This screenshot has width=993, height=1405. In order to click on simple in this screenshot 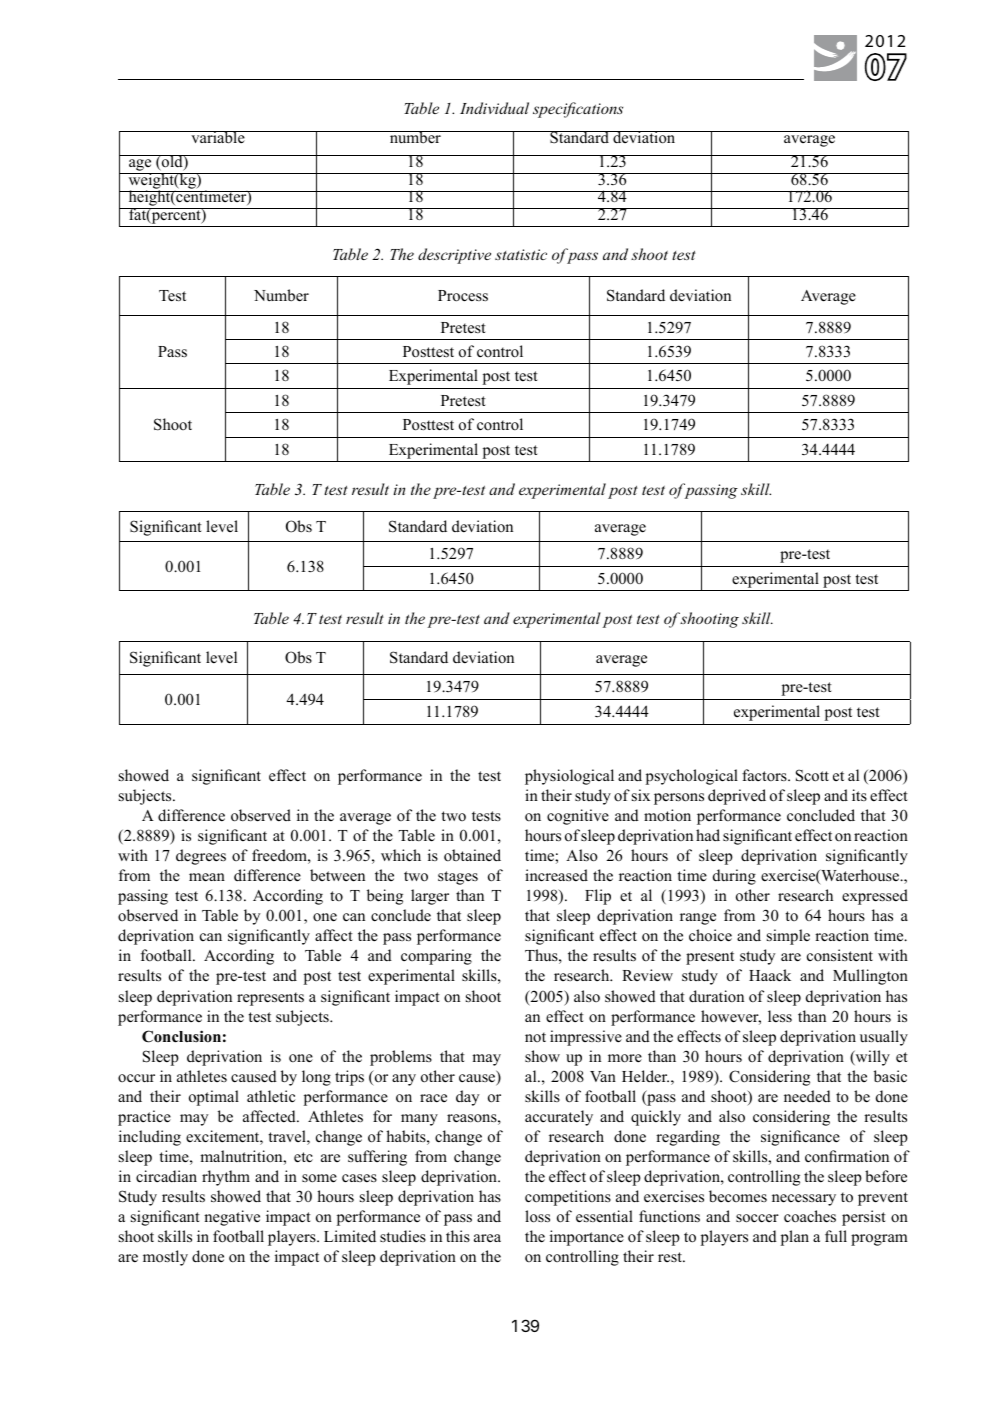, I will do `click(788, 937)`.
